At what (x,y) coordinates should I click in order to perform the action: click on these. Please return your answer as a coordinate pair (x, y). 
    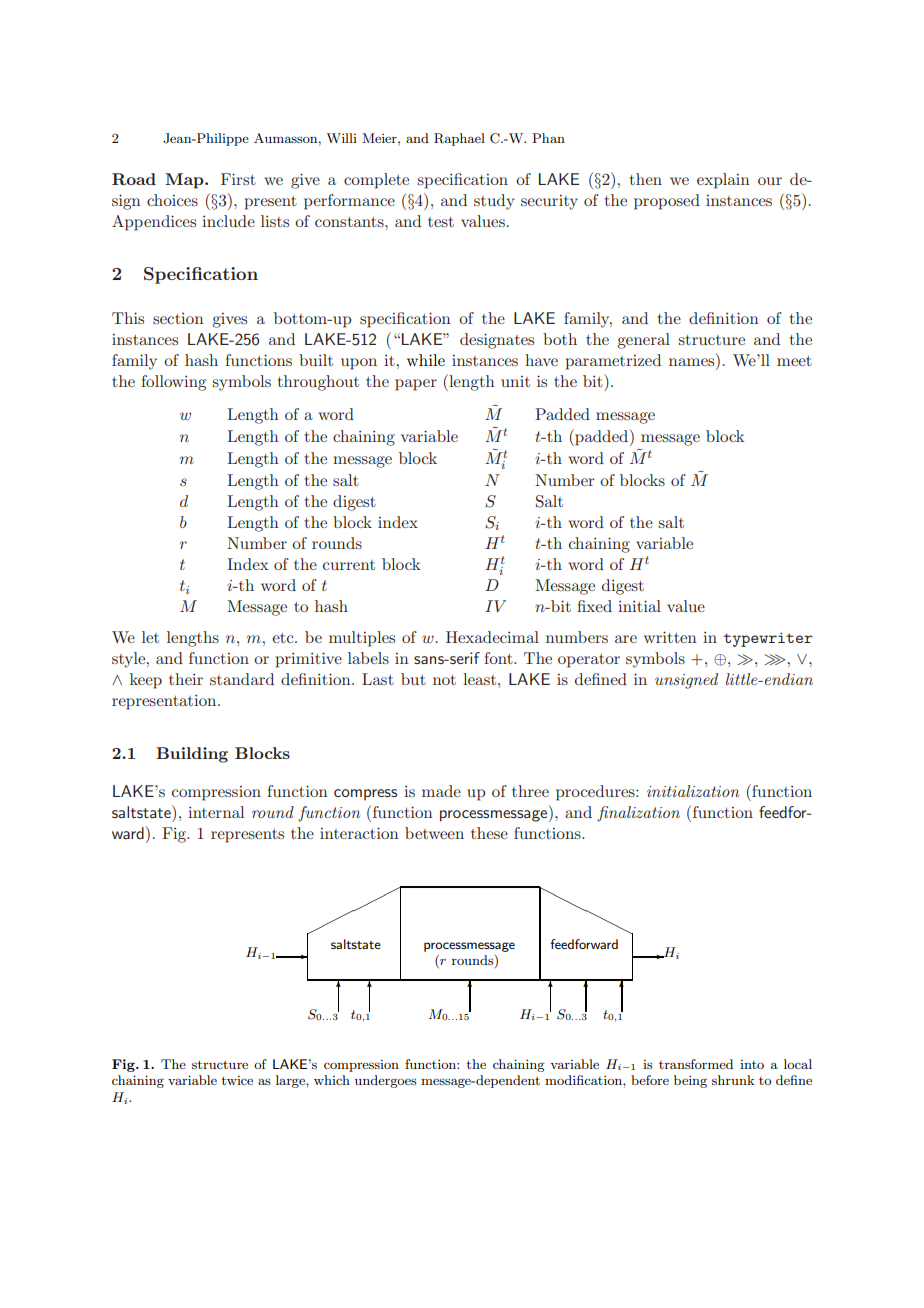
    Looking at the image, I should click on (489, 833).
